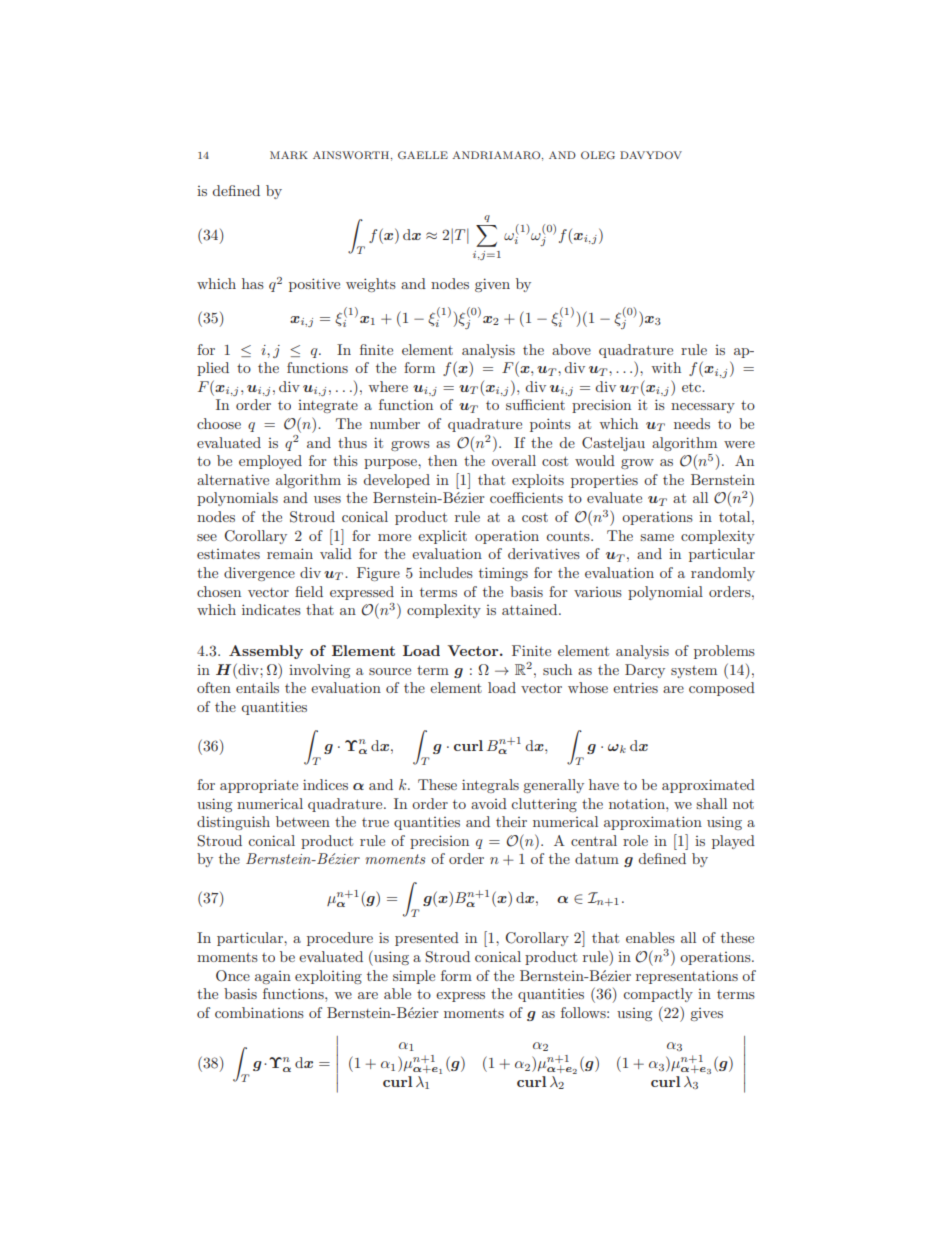  Describe the element at coordinates (598, 155) in the document. I see `OLEG` at that location.
